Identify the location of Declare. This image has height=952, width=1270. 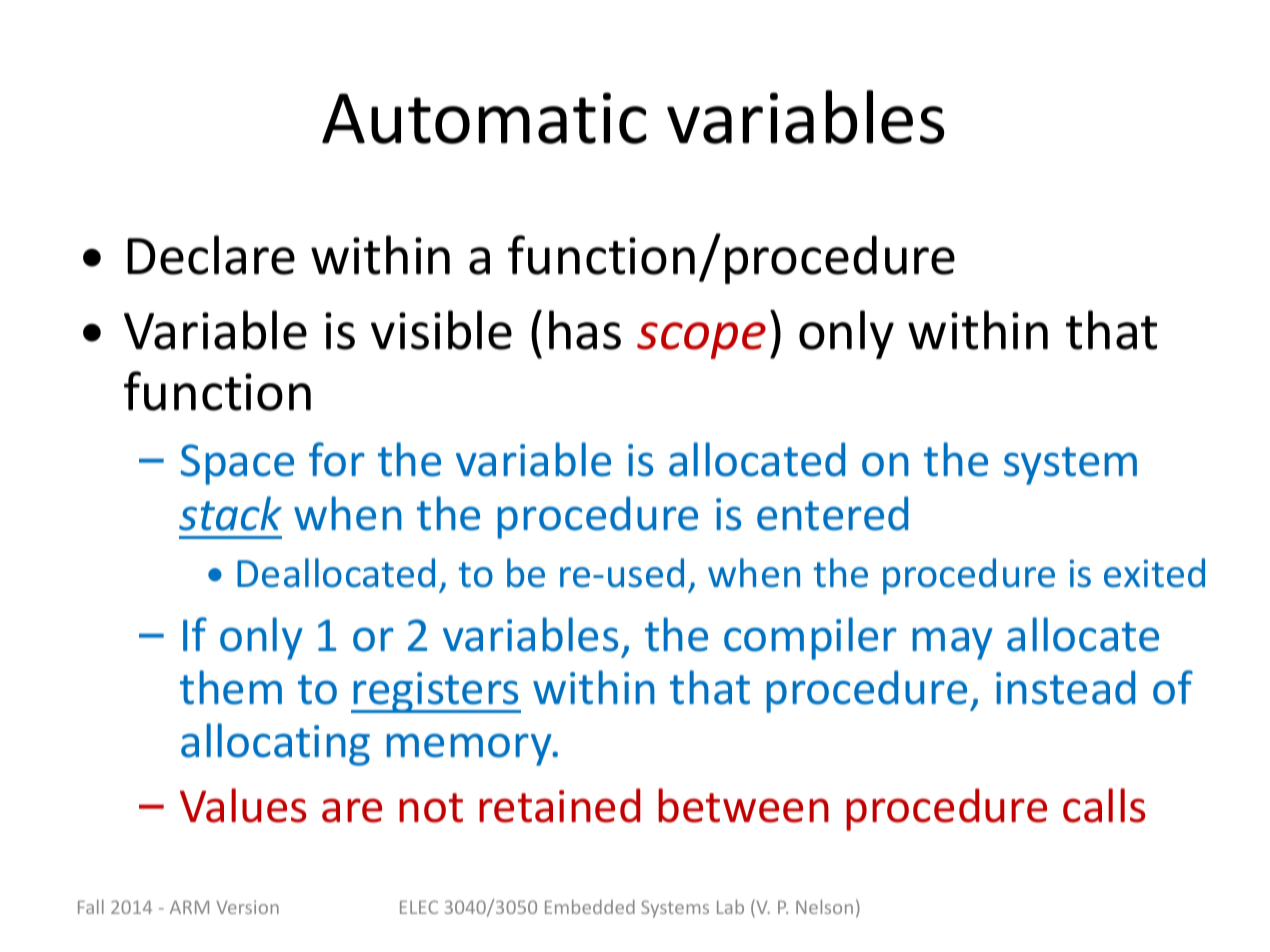
(211, 255).
